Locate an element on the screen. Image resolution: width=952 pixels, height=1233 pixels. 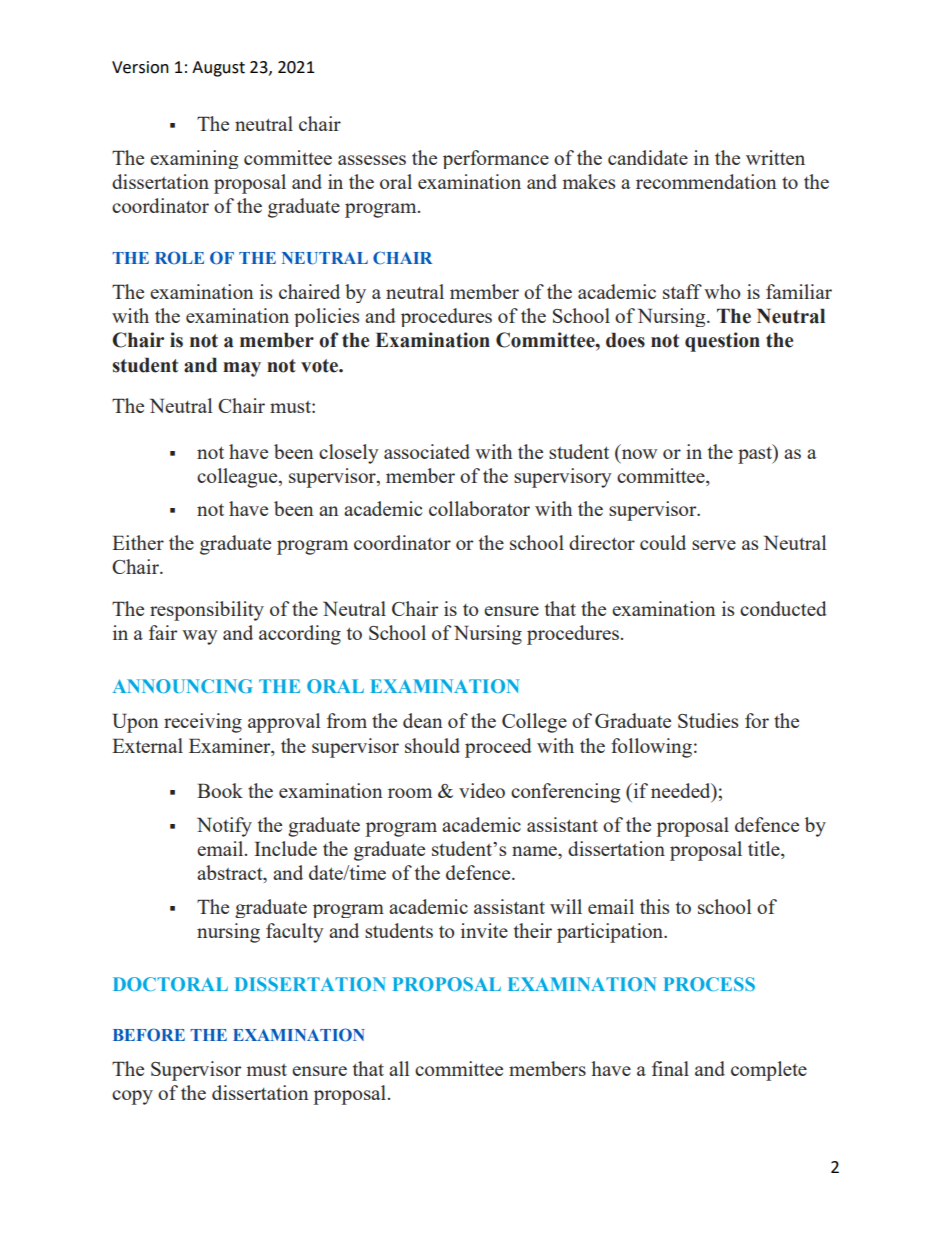
collaborator is located at coordinates (479, 508).
